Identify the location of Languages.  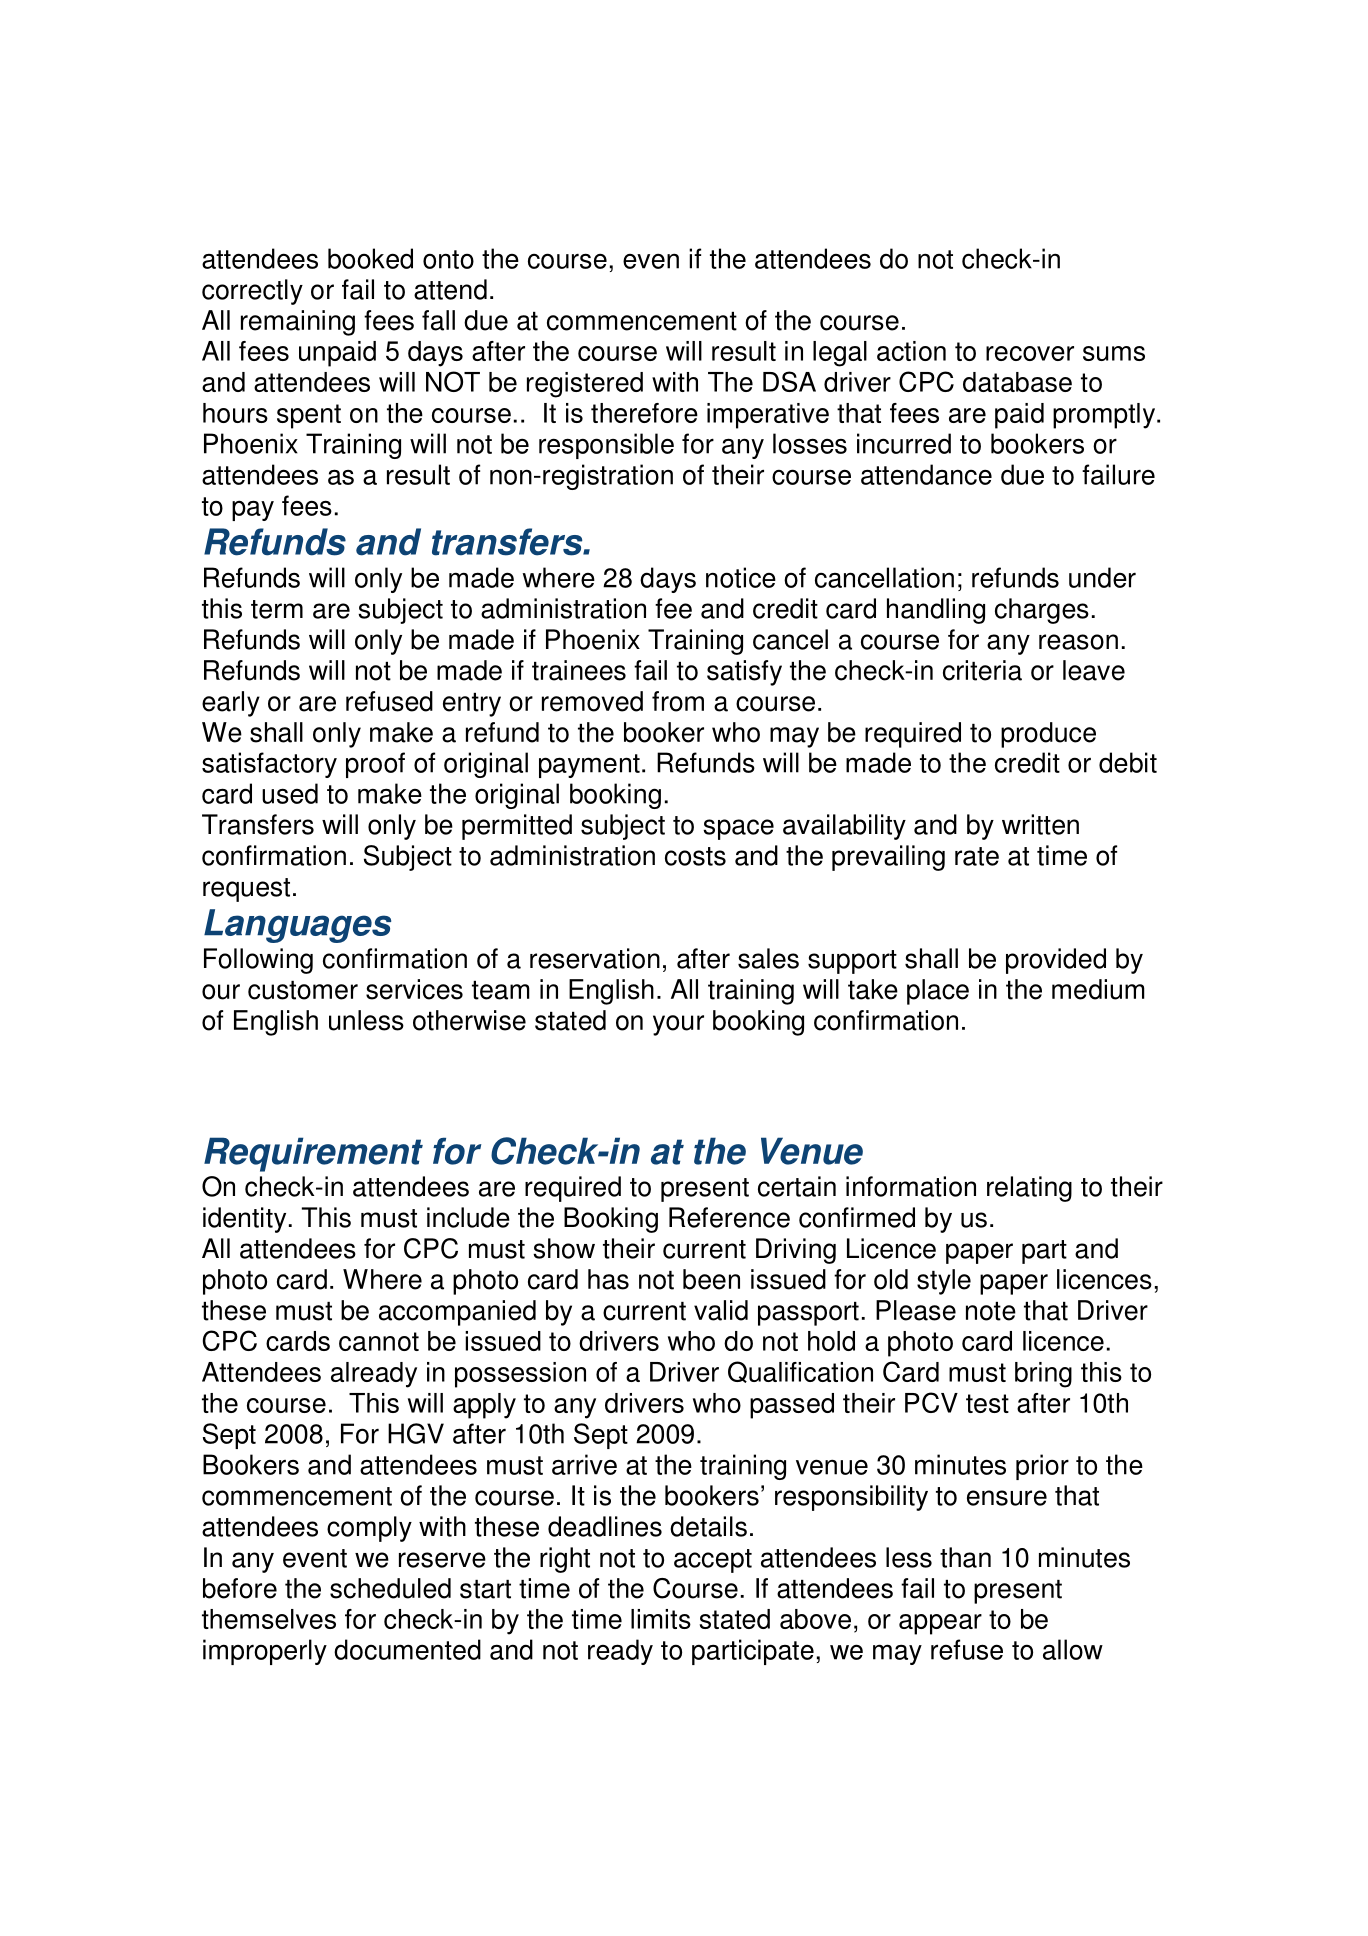
(297, 926).
